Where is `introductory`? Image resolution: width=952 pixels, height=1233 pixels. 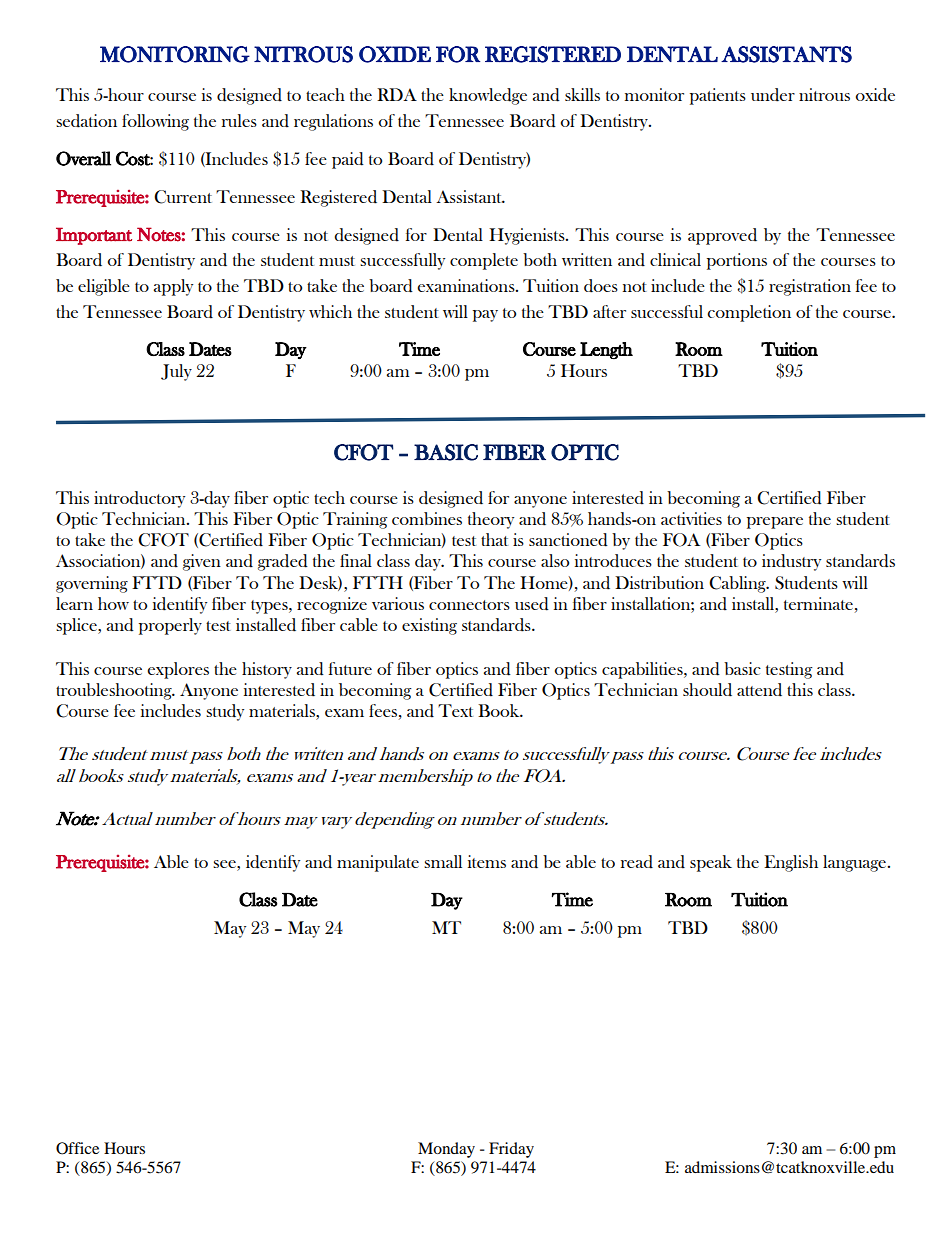 introductory is located at coordinates (139, 499).
